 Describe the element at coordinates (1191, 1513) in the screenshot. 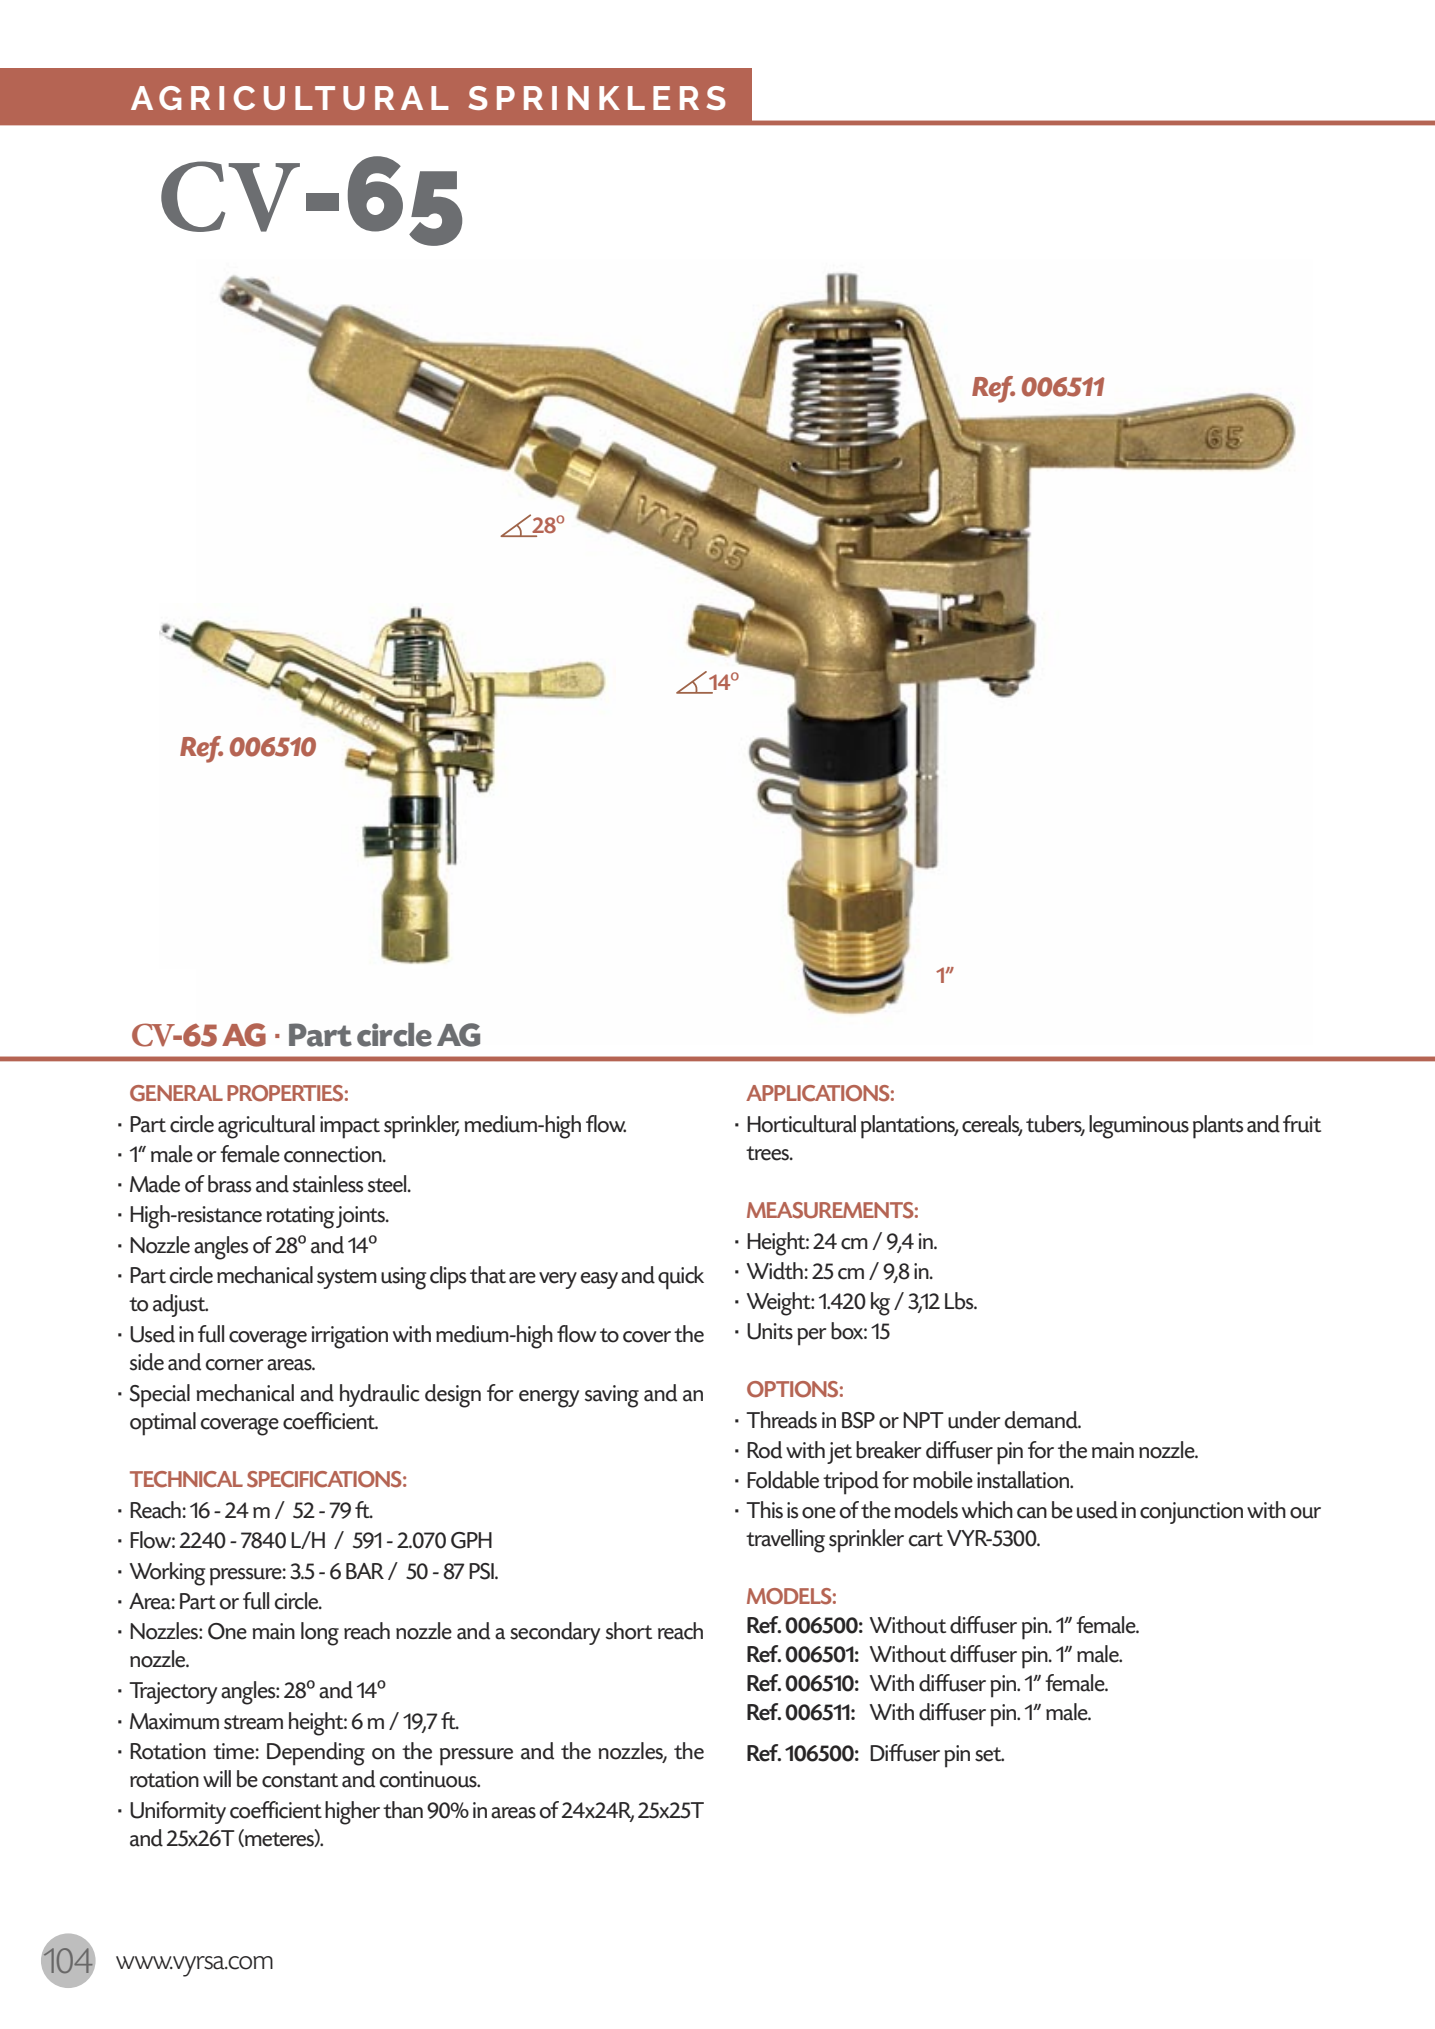

I see `conjunction` at that location.
